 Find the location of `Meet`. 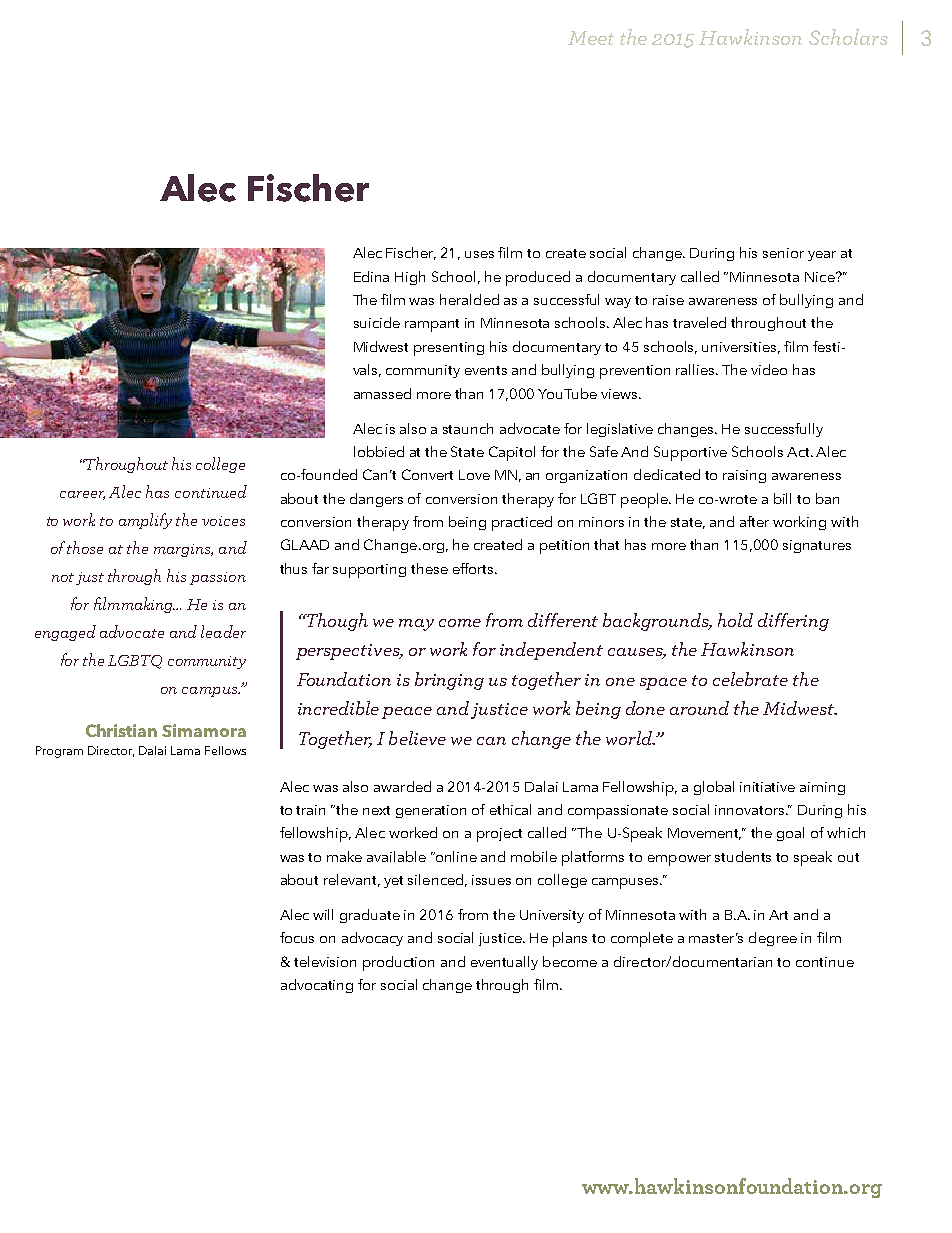

Meet is located at coordinates (591, 38).
